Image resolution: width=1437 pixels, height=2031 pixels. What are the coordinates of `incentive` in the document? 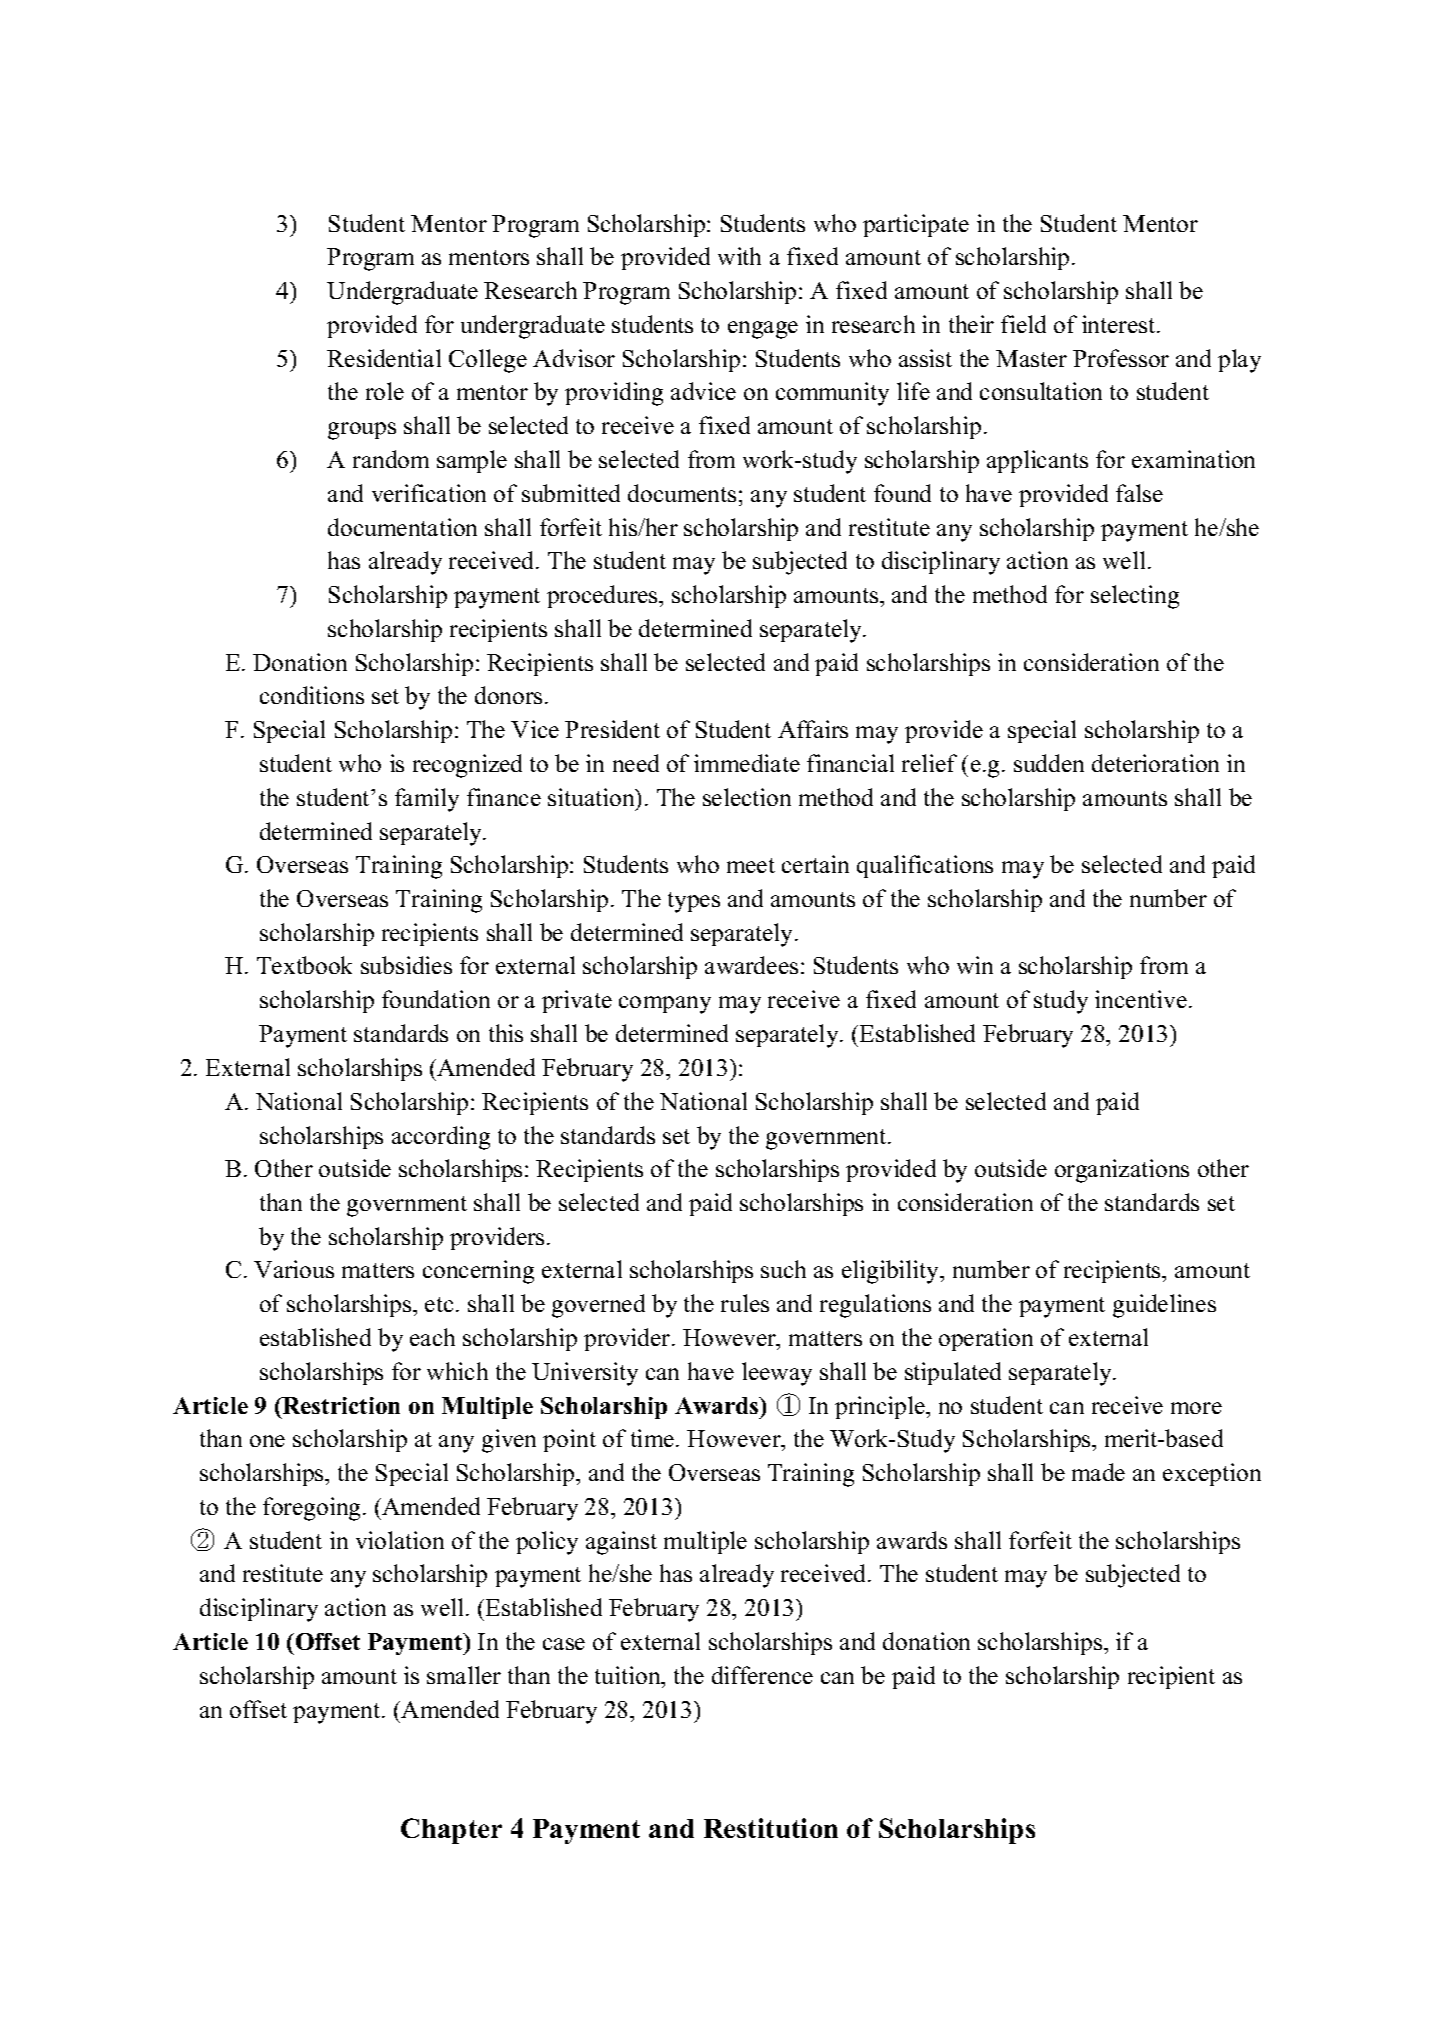 It's located at (1141, 999).
